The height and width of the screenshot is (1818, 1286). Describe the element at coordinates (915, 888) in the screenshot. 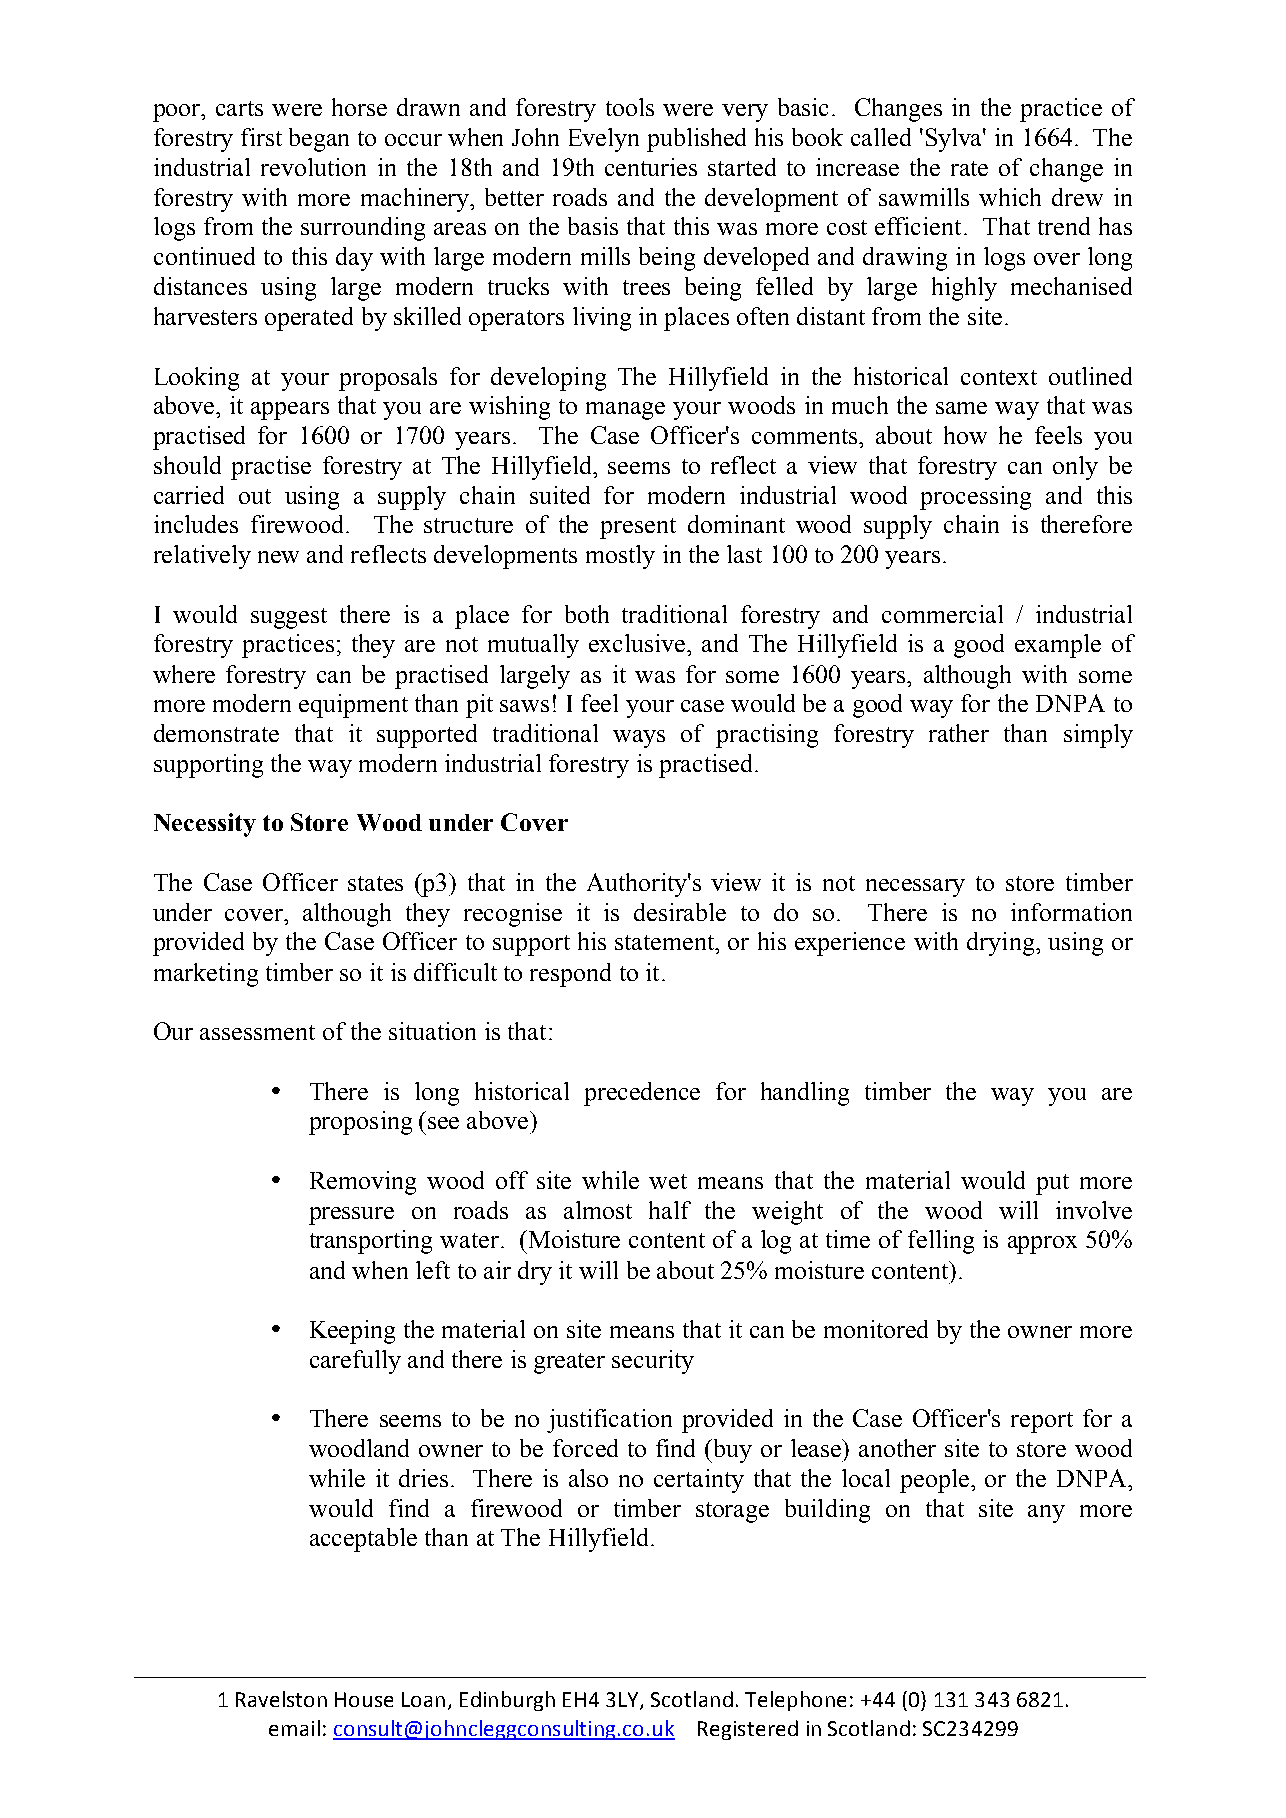

I see `necessary` at that location.
